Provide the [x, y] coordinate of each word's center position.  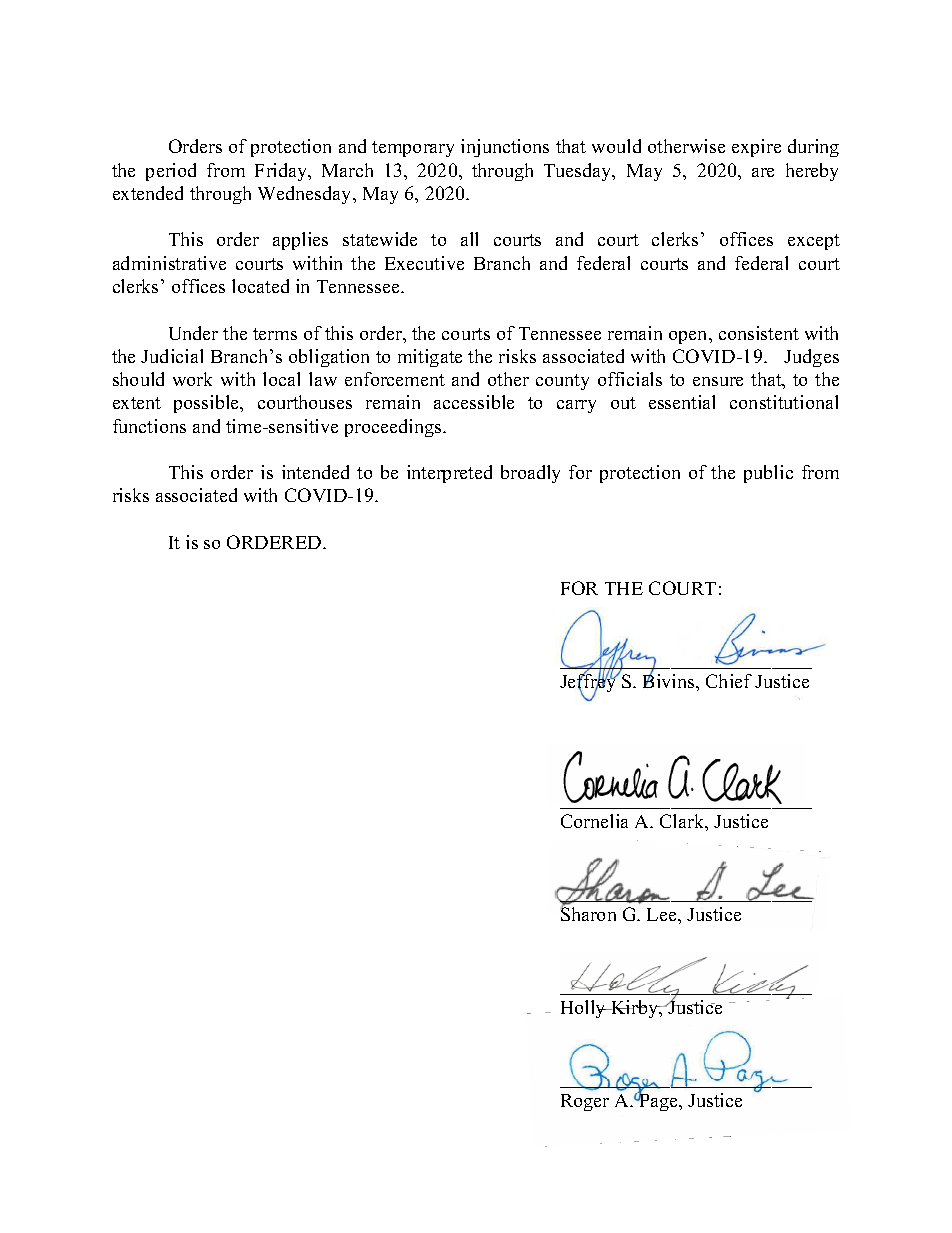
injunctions [505, 148]
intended [315, 472]
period [171, 172]
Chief [729, 681]
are [763, 172]
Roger [585, 1102]
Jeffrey [589, 684]
